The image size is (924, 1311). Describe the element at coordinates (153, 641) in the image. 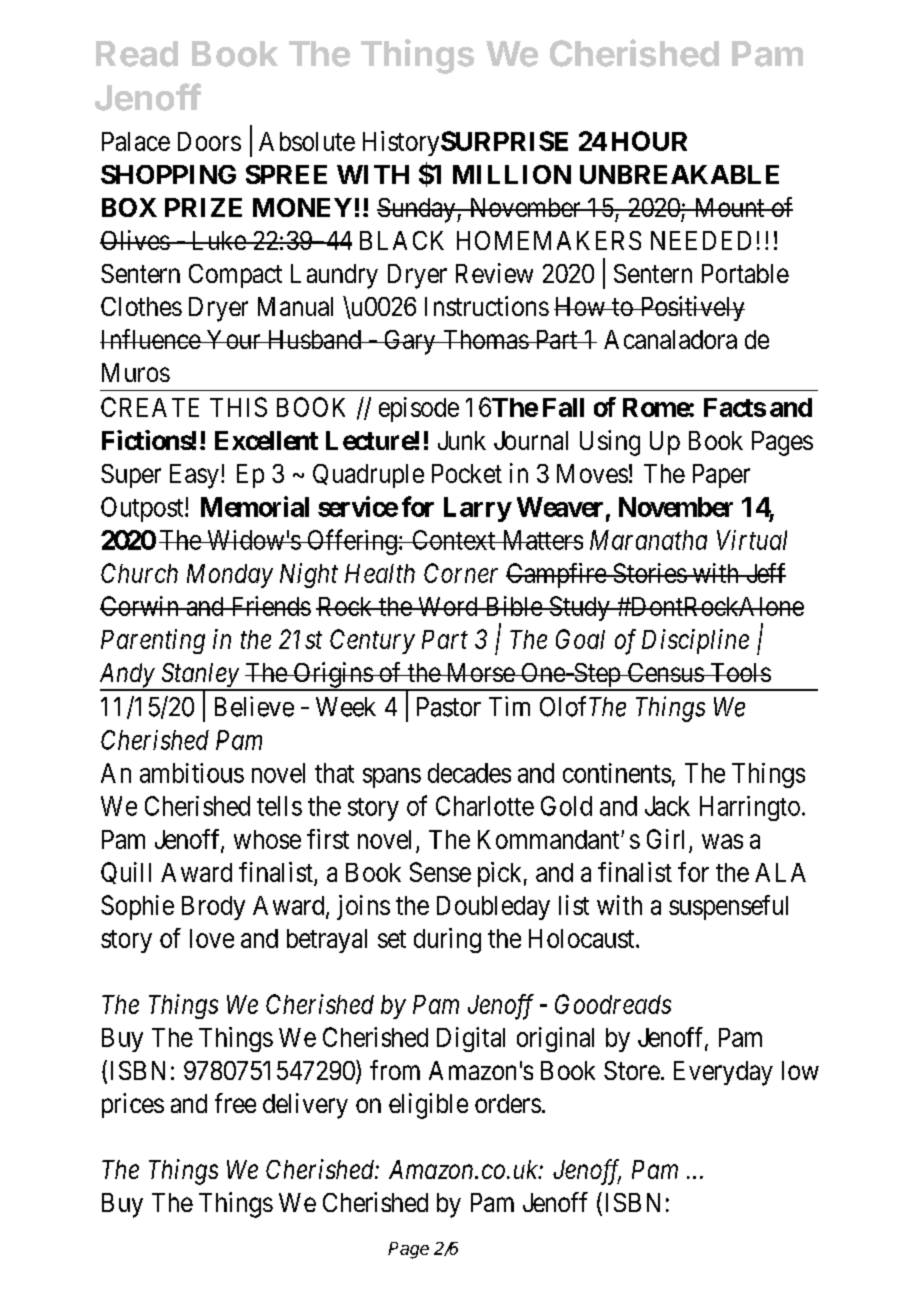

I see `Parenting` at that location.
